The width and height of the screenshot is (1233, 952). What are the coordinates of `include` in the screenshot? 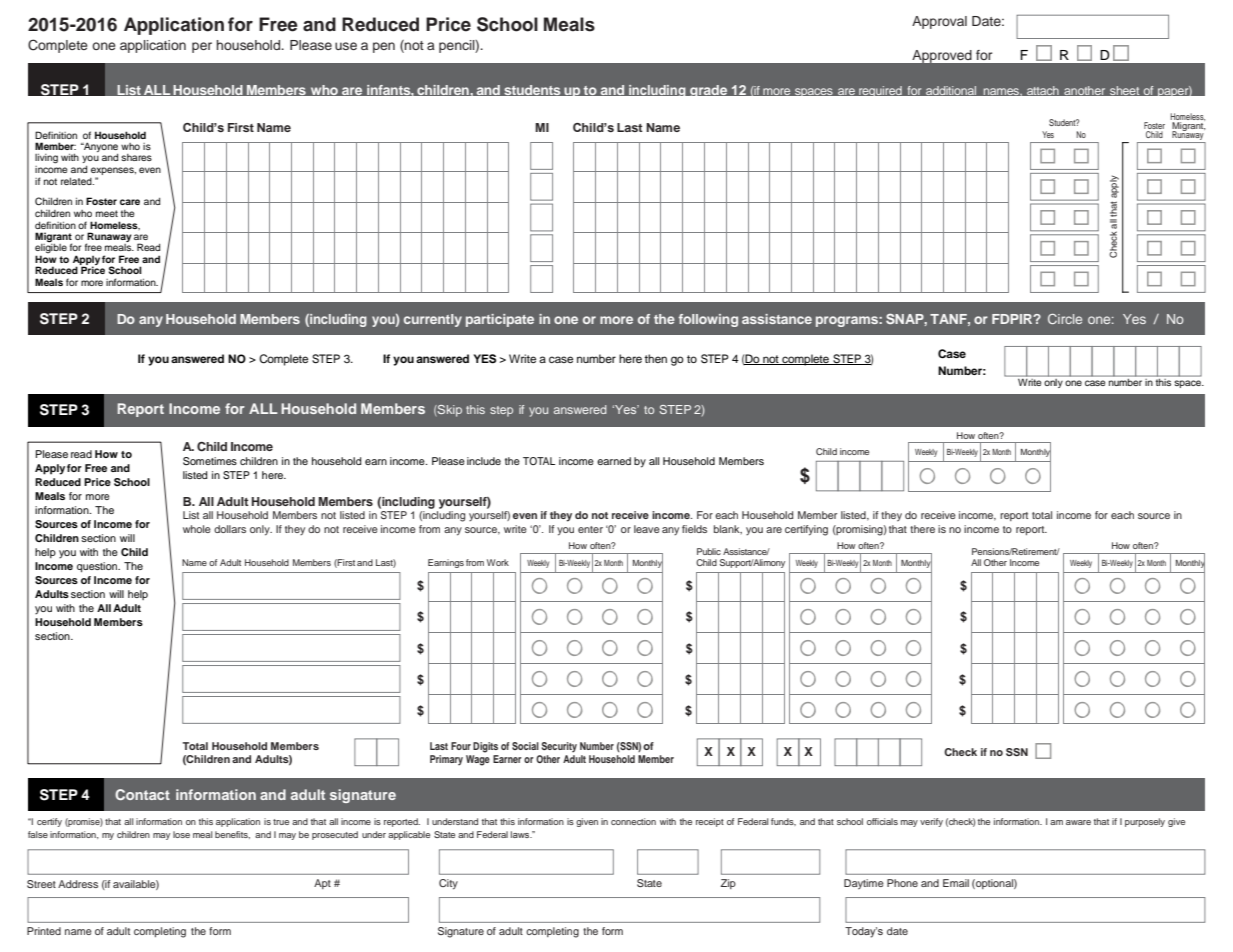 It's located at (484, 461).
